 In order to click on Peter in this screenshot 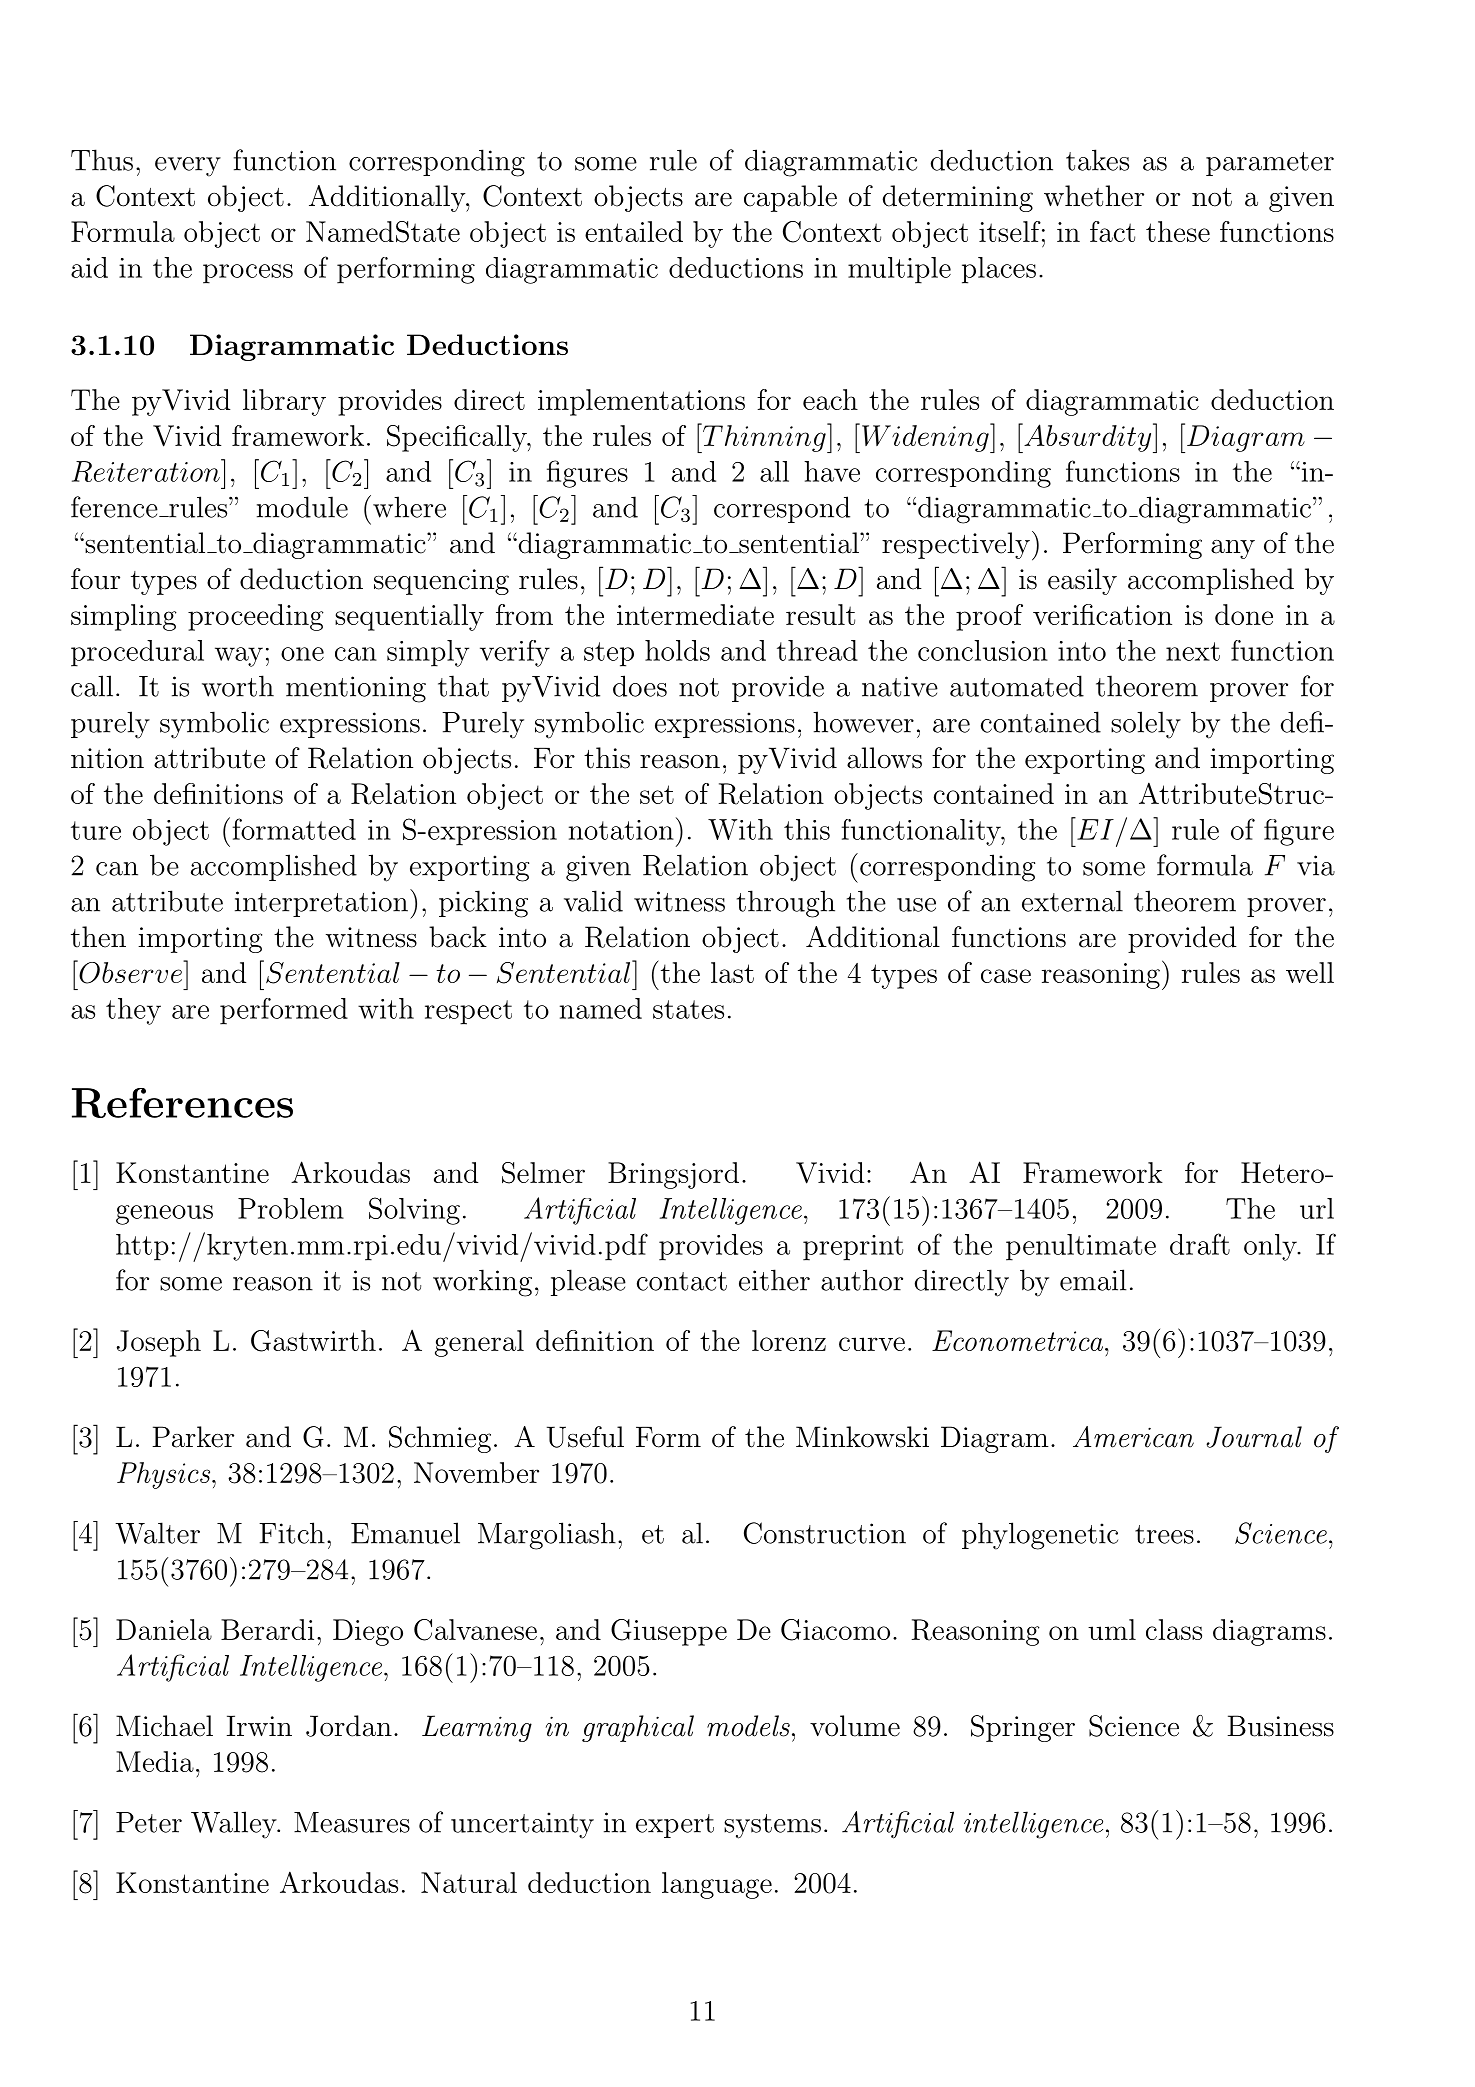, I will do `click(149, 1822)`.
